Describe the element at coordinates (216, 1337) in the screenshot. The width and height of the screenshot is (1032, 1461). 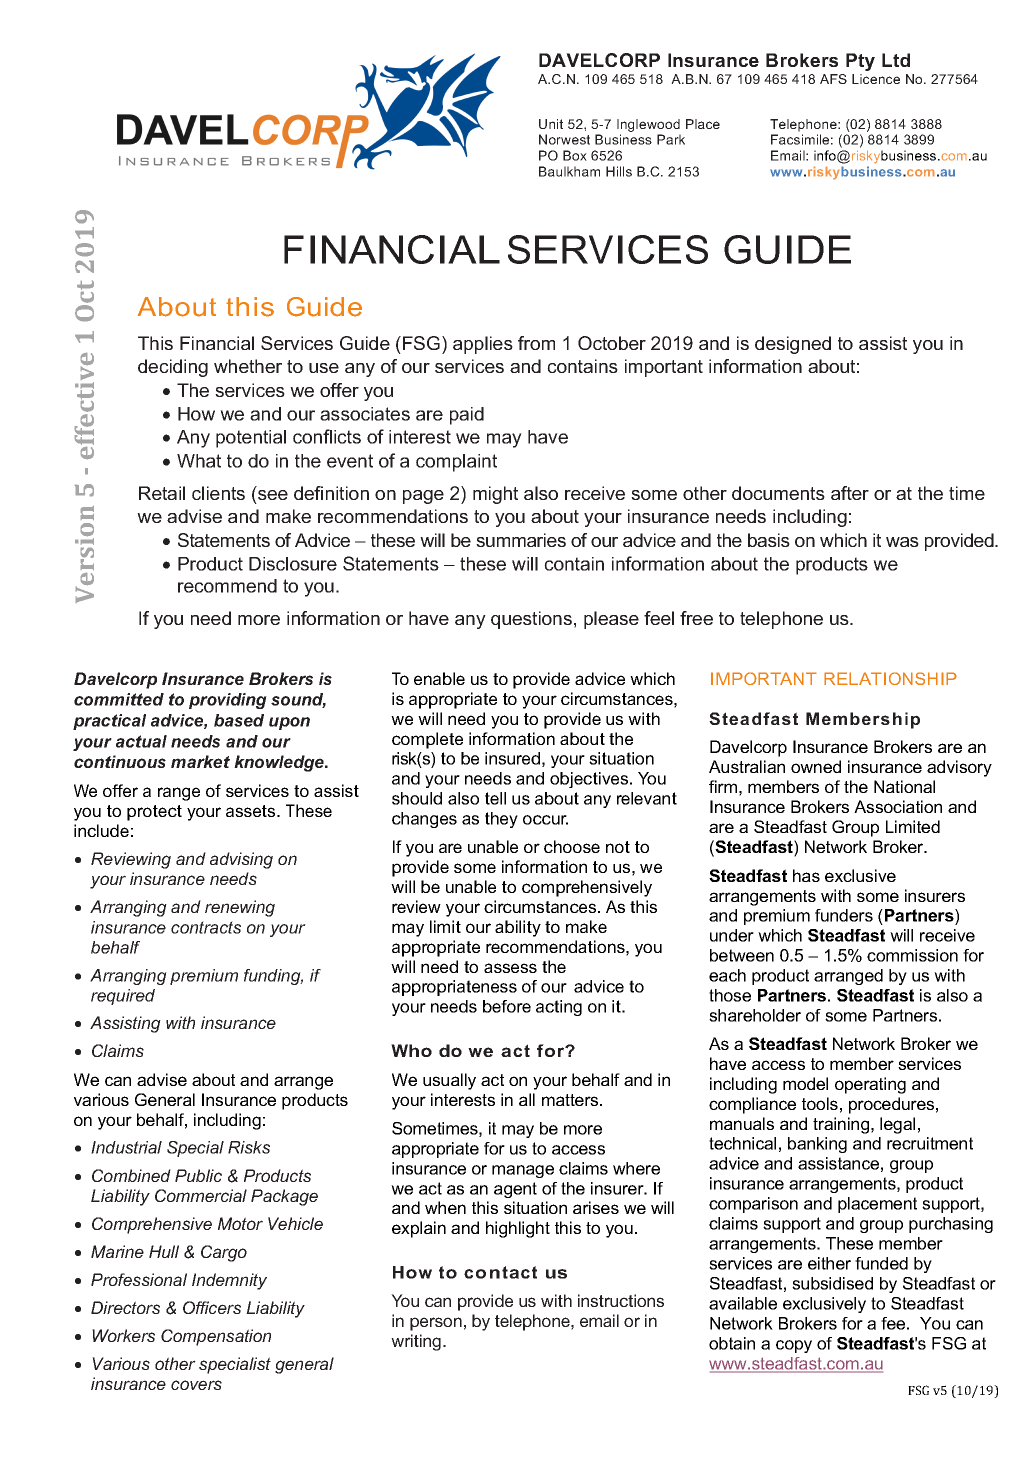
I see `Compensation` at that location.
